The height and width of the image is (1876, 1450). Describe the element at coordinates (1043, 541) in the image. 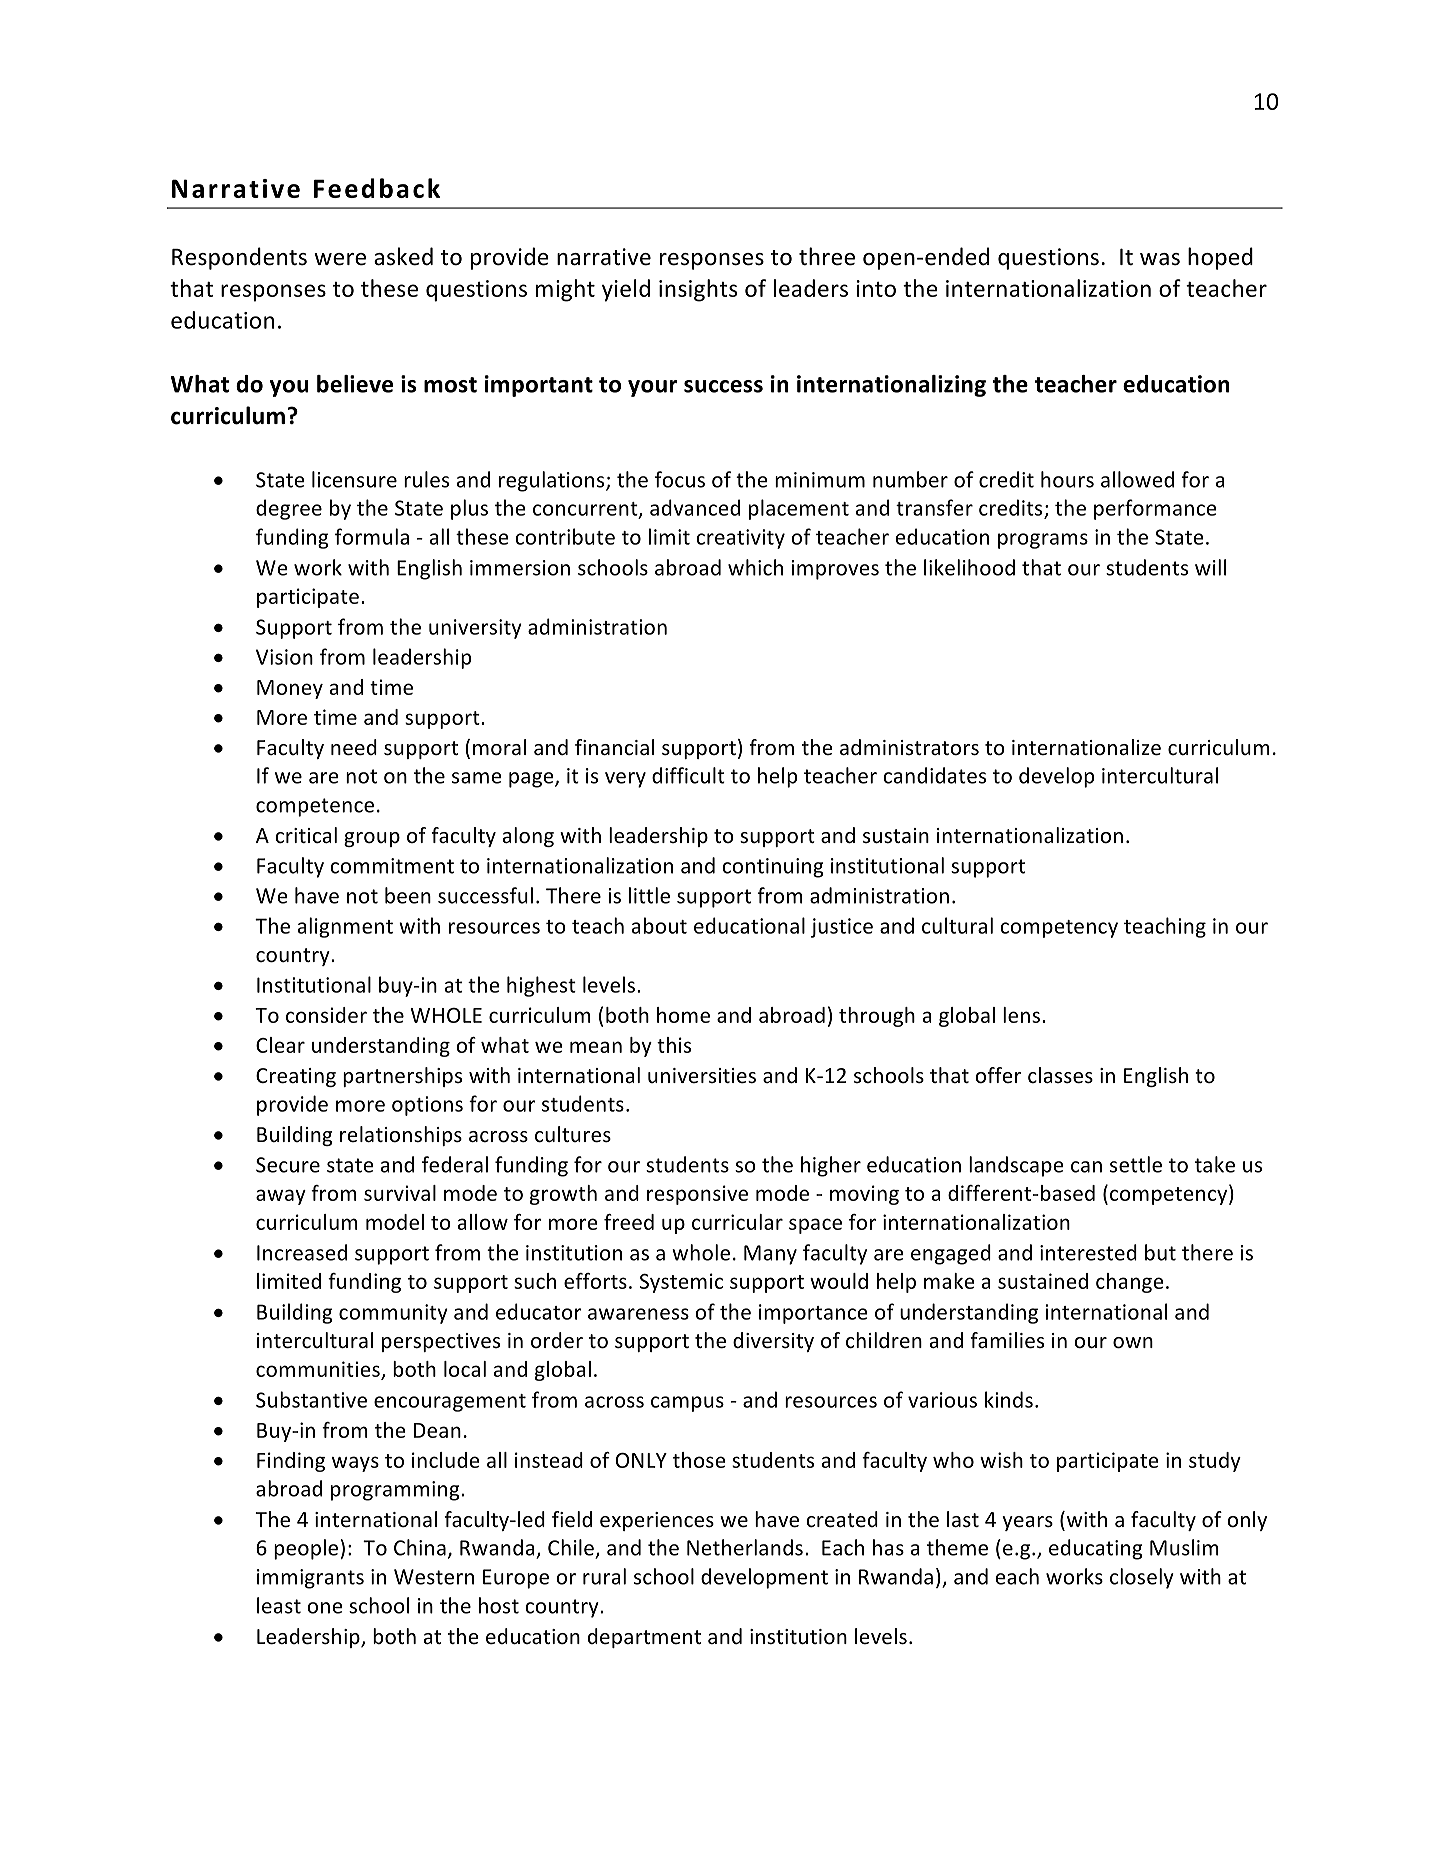

I see `programs` at that location.
